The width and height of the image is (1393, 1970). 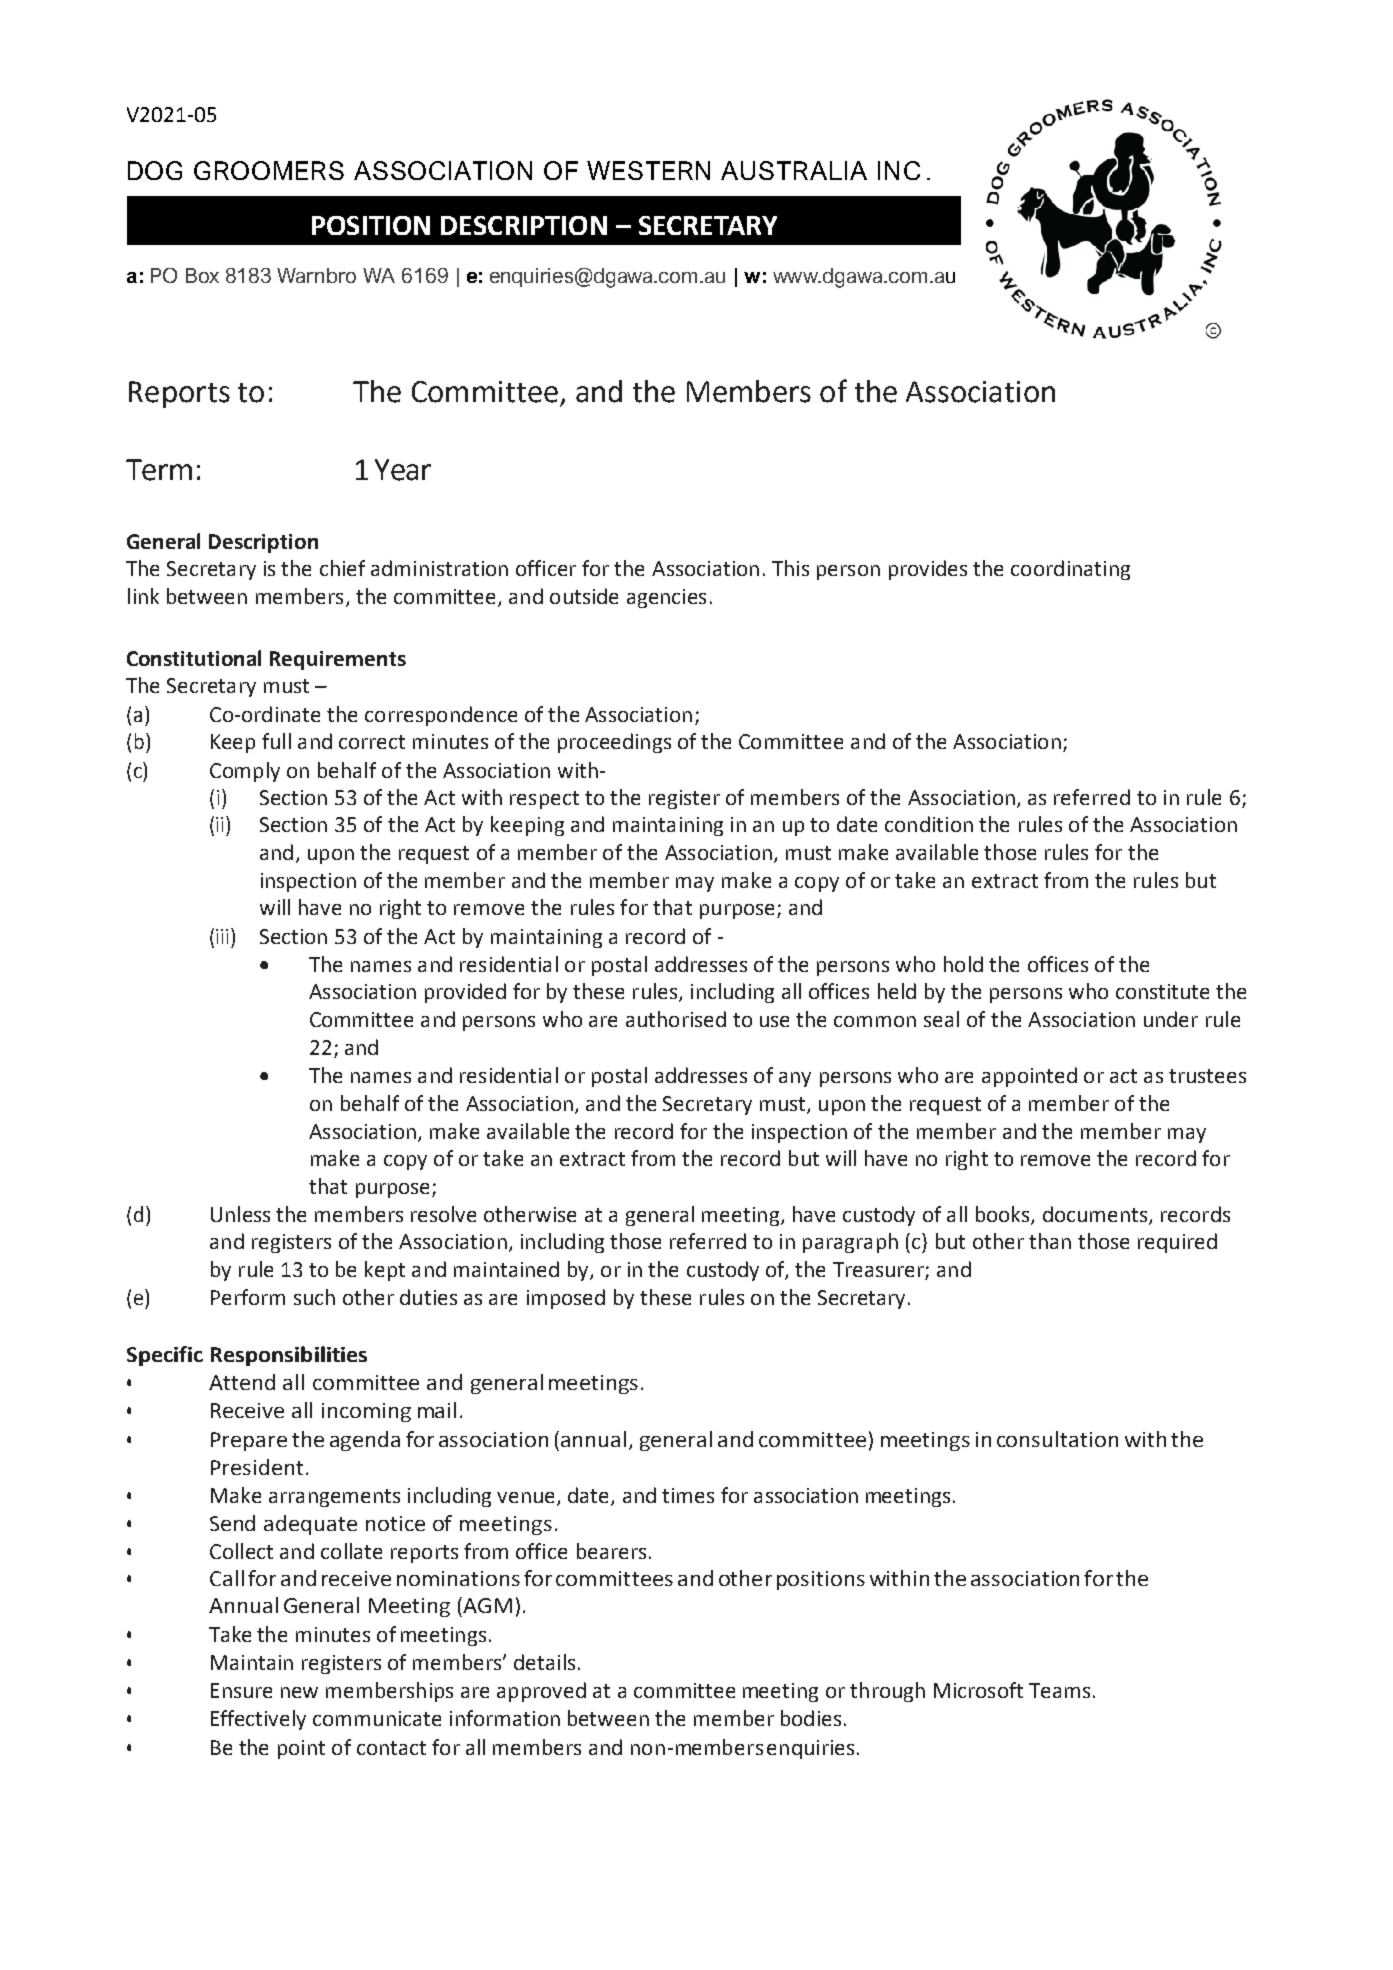 I want to click on approved, so click(x=541, y=1692).
